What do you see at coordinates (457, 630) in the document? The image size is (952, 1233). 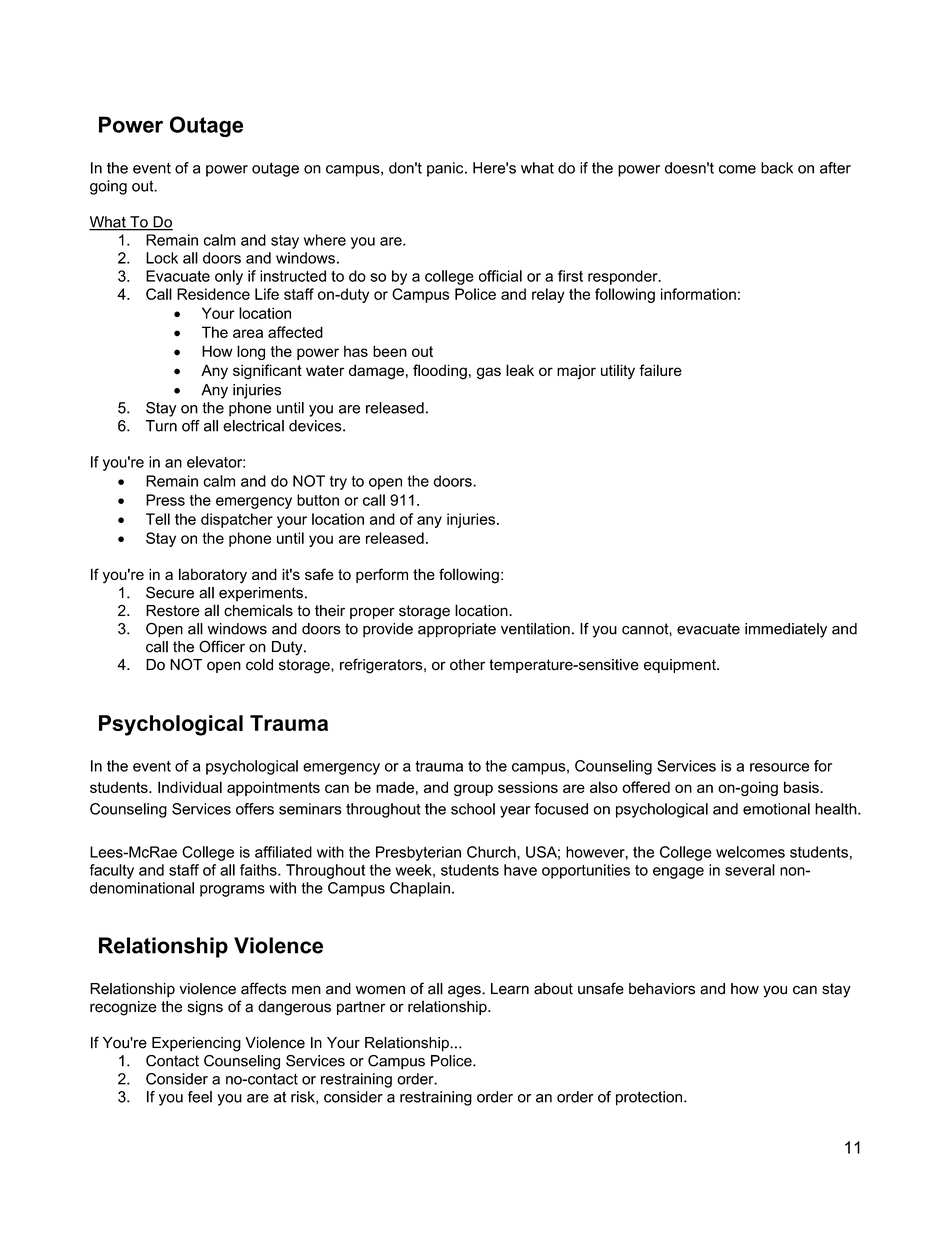 I see `appropriate` at bounding box center [457, 630].
